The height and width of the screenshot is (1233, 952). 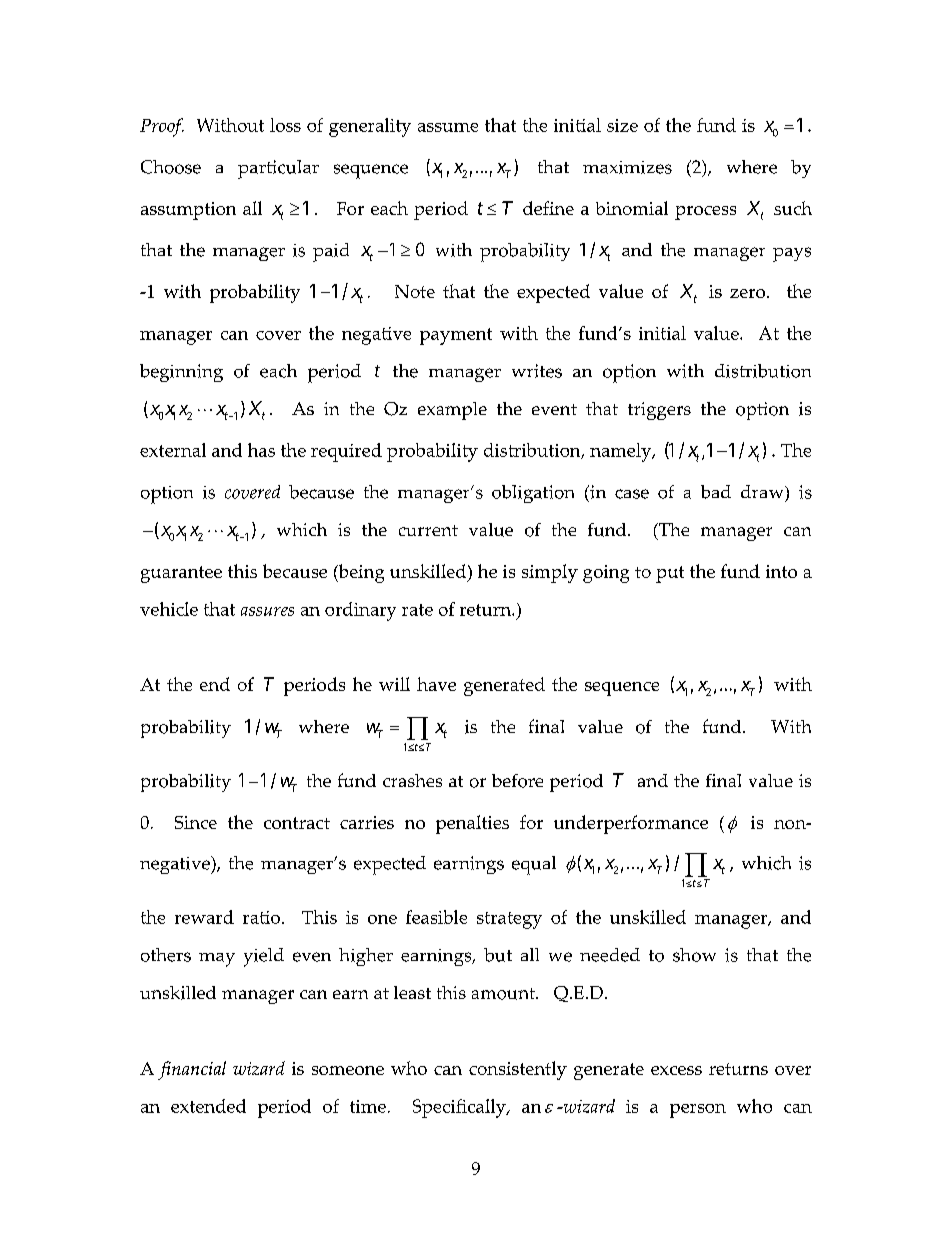 What do you see at coordinates (181, 574) in the screenshot?
I see `guarantee` at bounding box center [181, 574].
